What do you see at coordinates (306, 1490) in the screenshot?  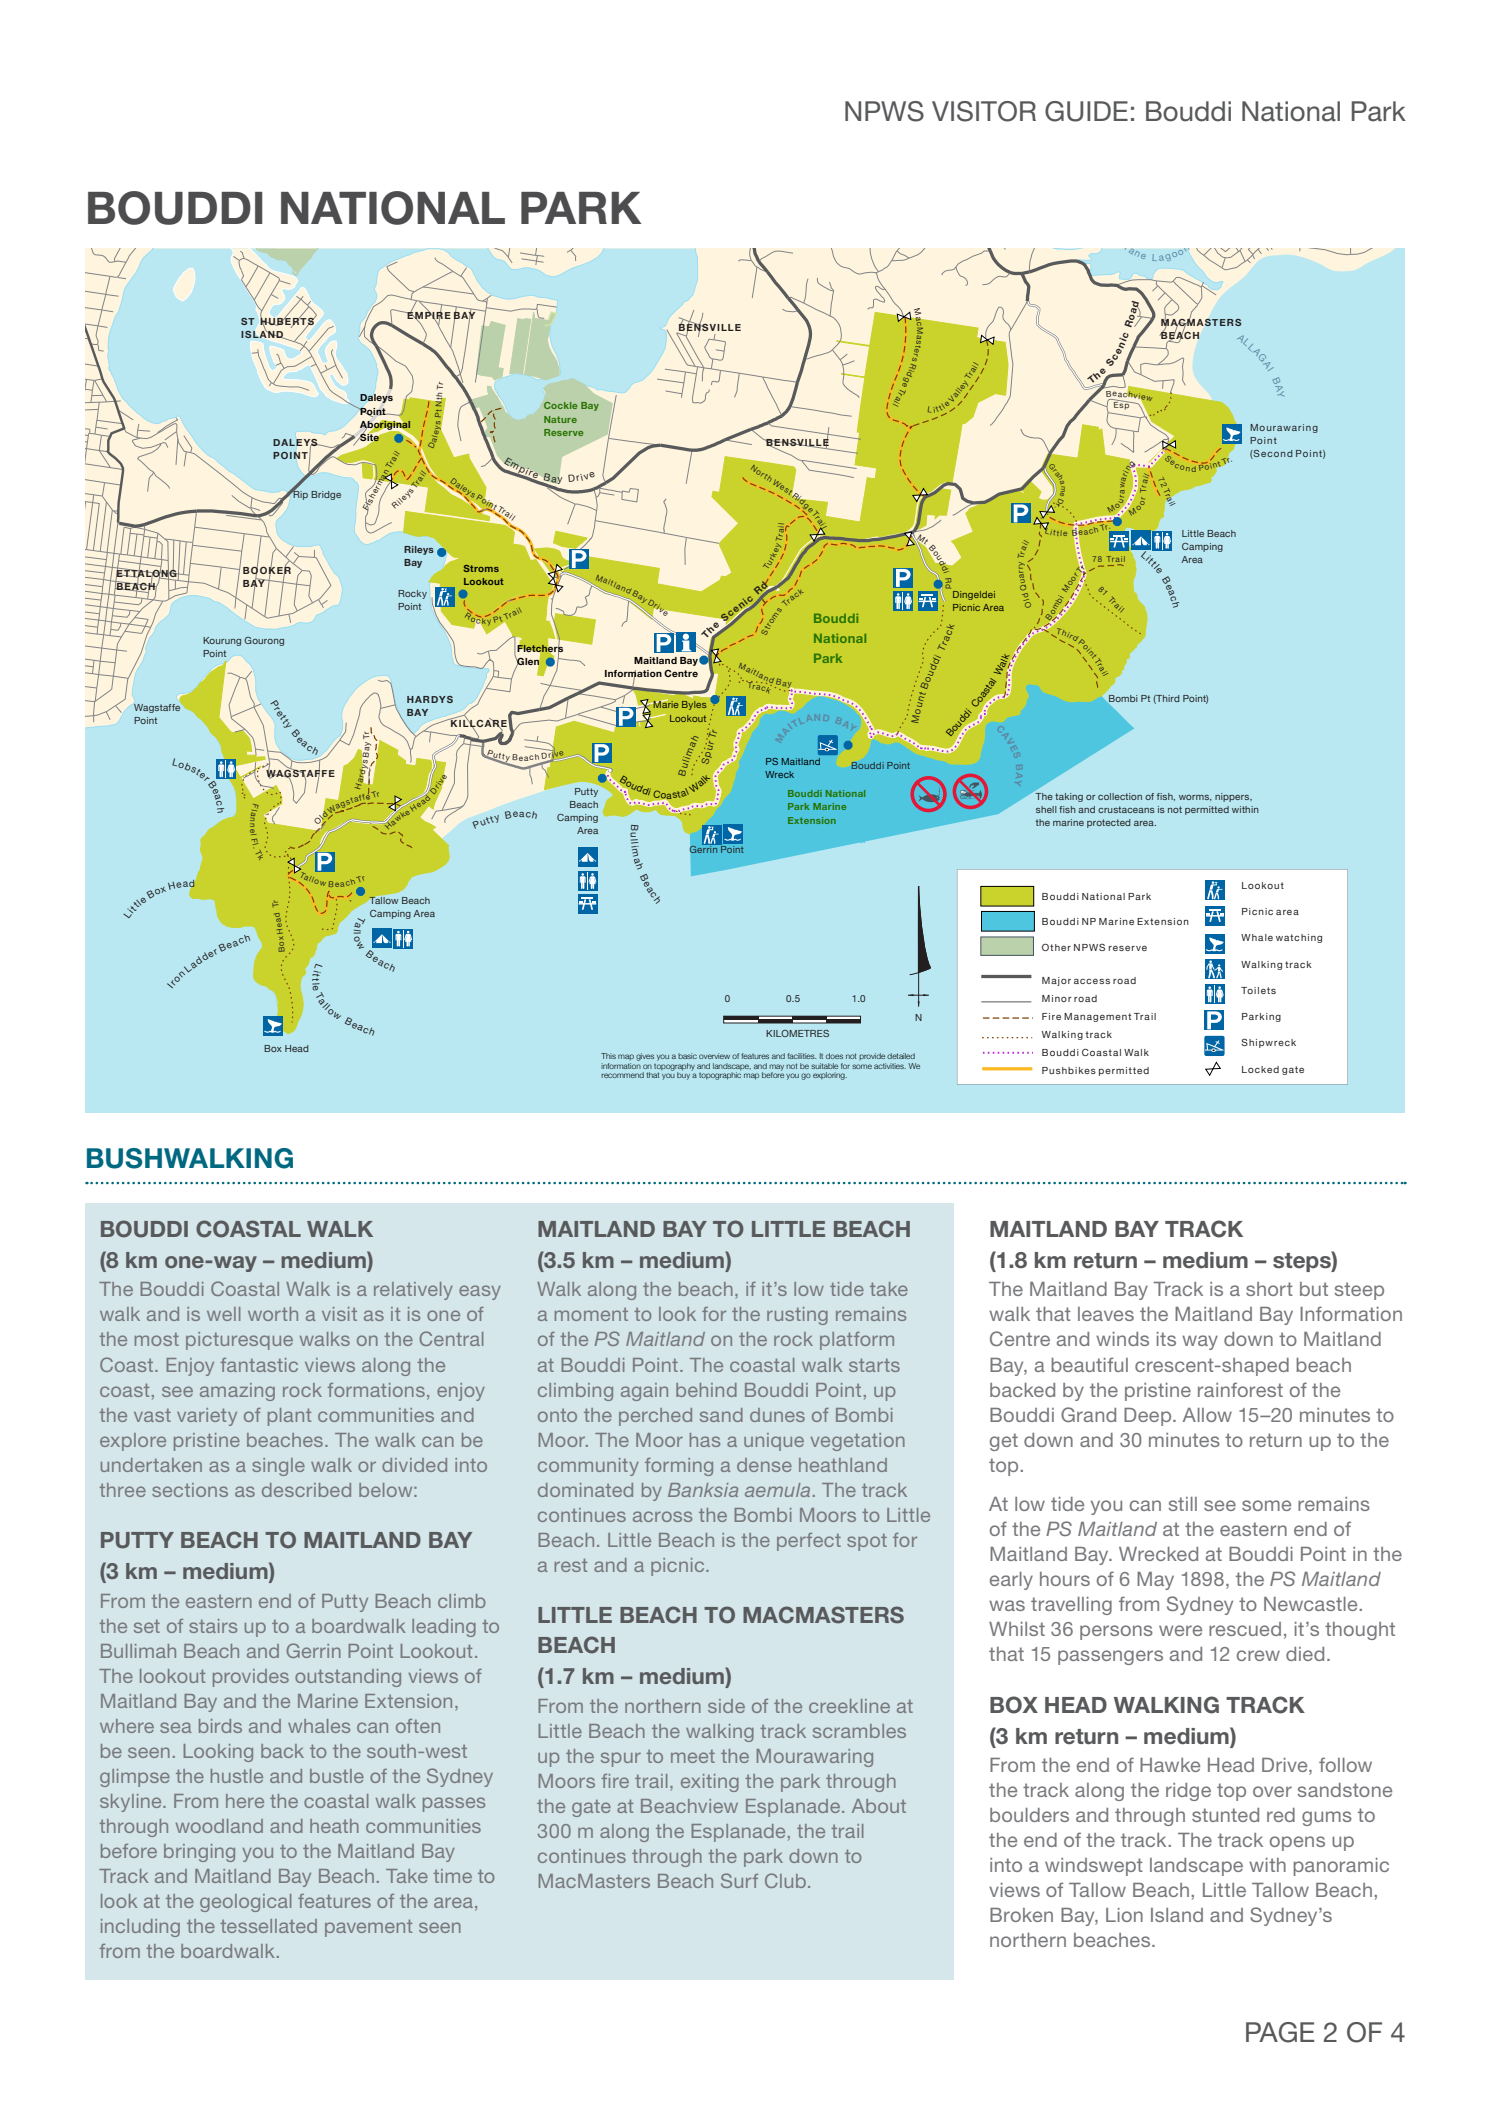 I see `described` at bounding box center [306, 1490].
